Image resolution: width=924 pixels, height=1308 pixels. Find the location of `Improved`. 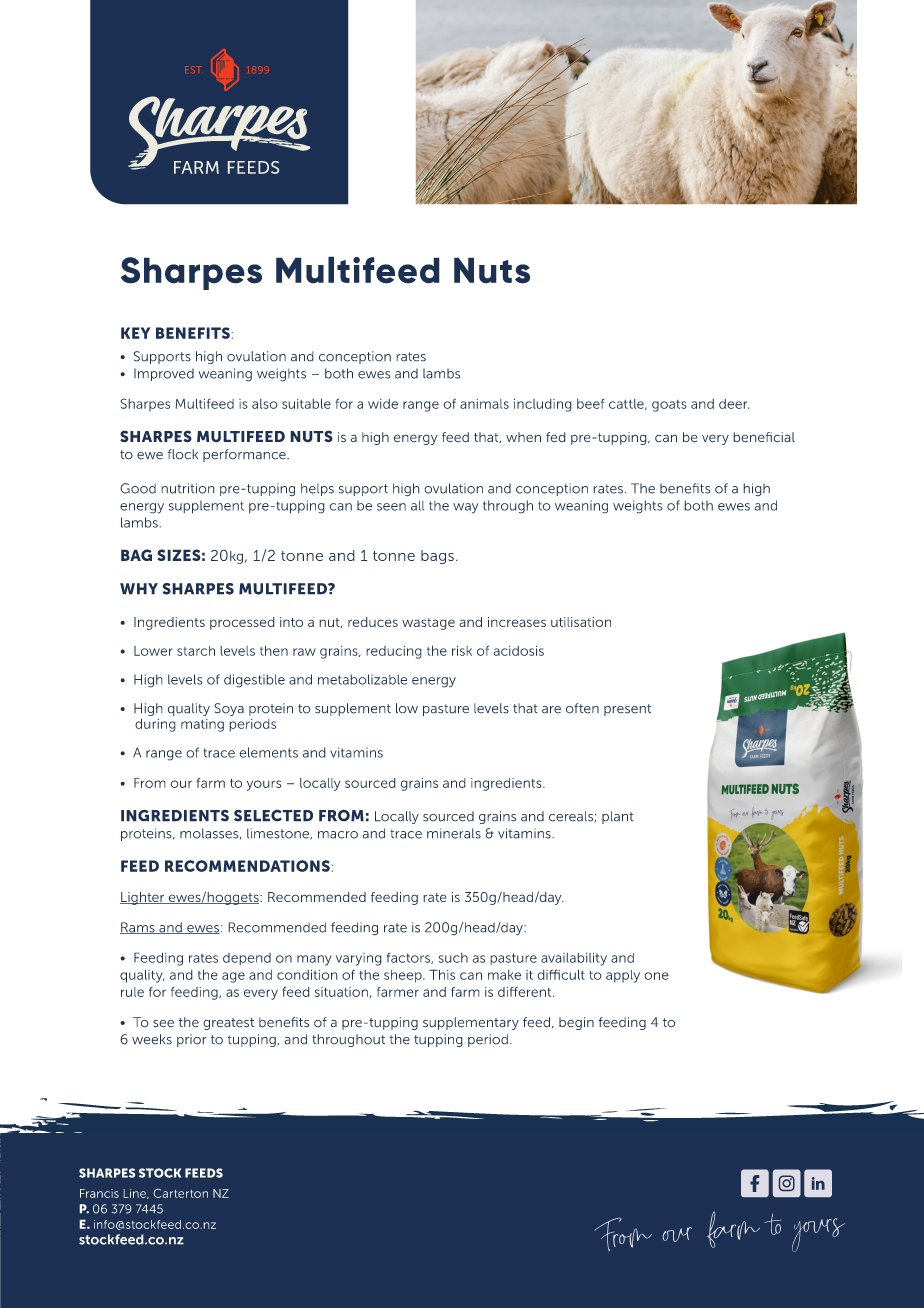

Improved is located at coordinates (164, 374).
